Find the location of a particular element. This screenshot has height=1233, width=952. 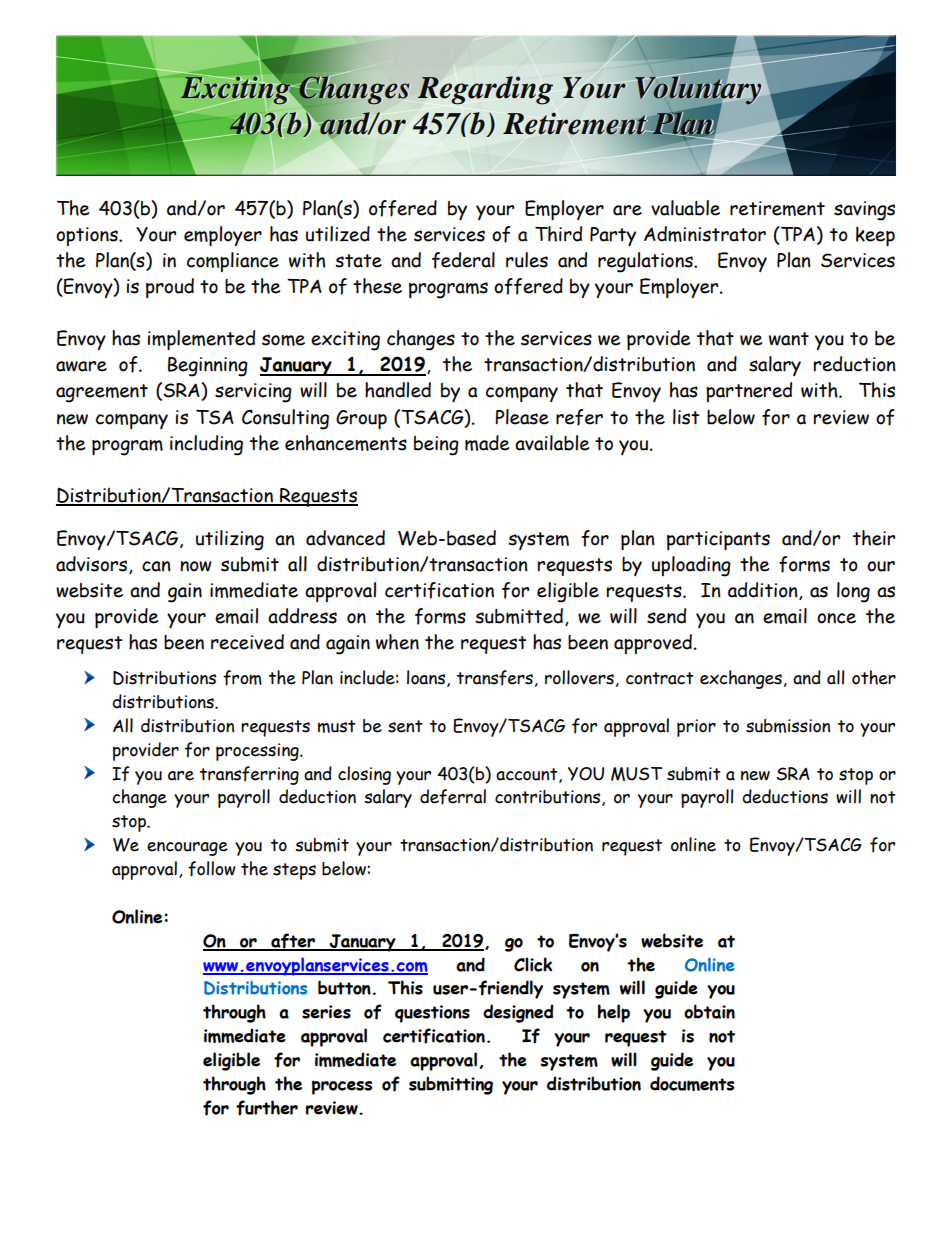

from is located at coordinates (242, 678).
